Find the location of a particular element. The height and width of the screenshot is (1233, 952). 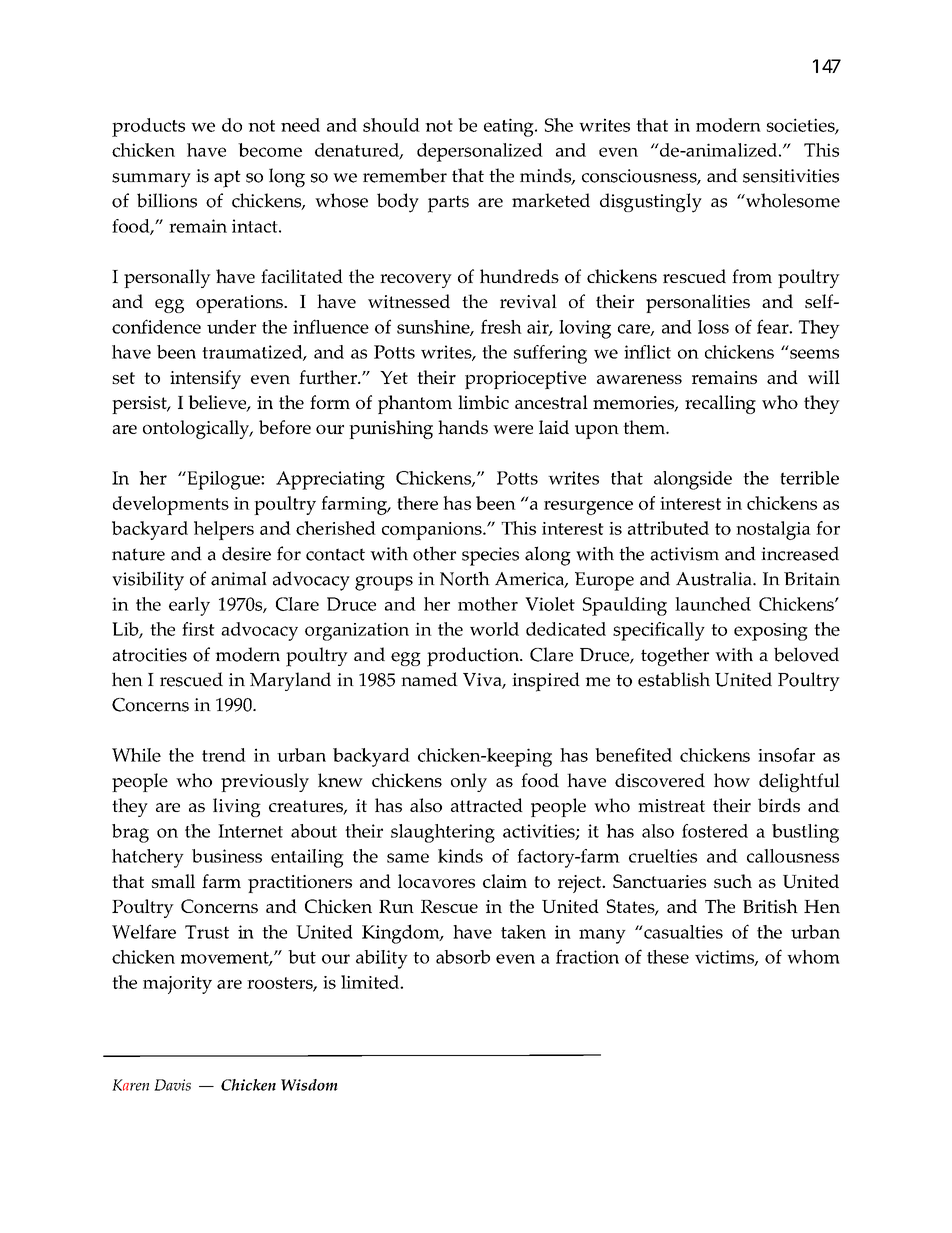

these is located at coordinates (668, 957).
